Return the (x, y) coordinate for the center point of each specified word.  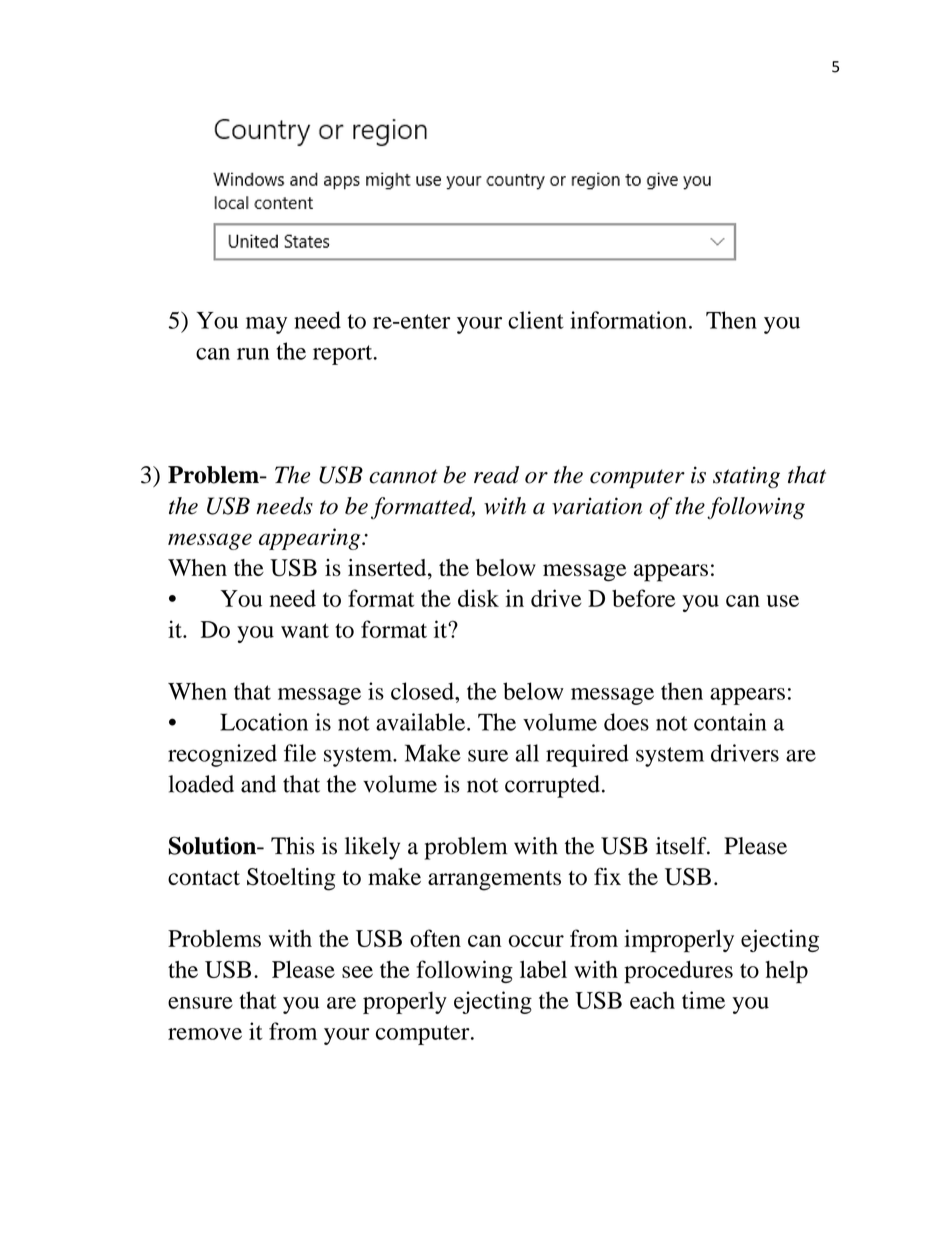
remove (205, 1034)
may (266, 325)
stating (746, 477)
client (536, 320)
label (543, 969)
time (703, 1000)
